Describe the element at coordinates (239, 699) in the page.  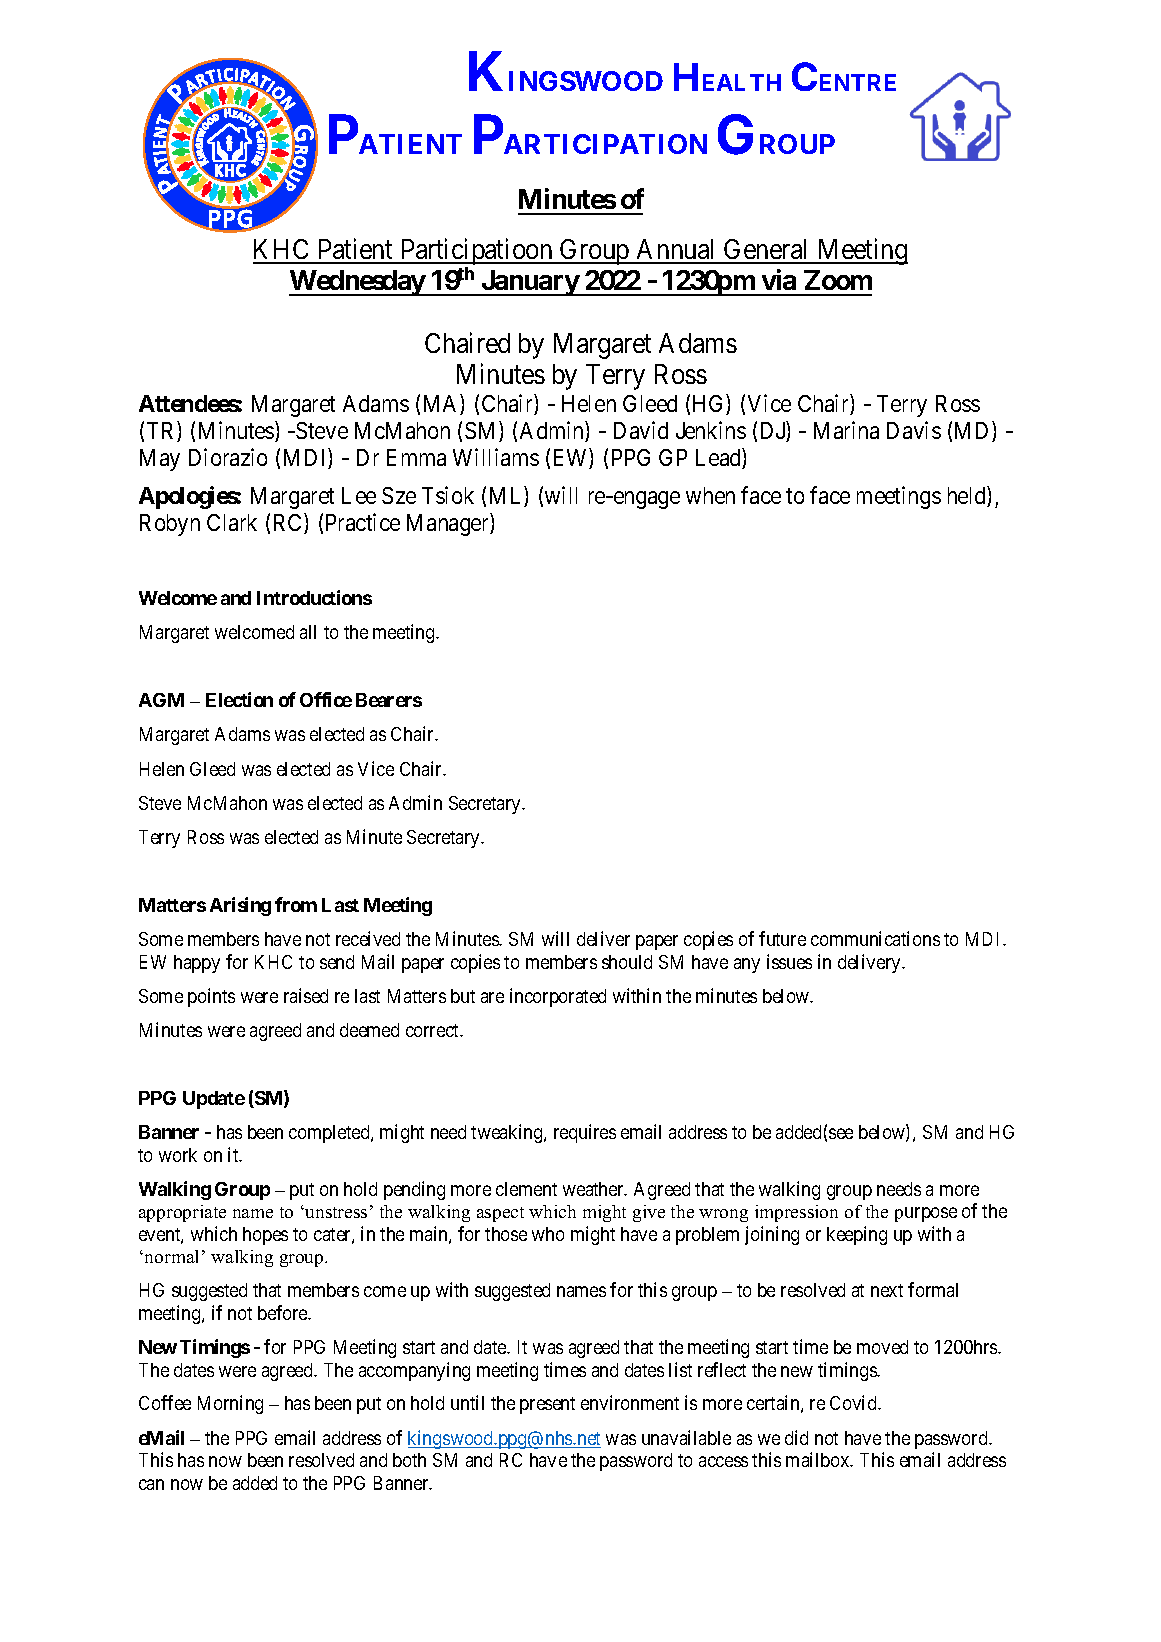
I see `Election` at that location.
